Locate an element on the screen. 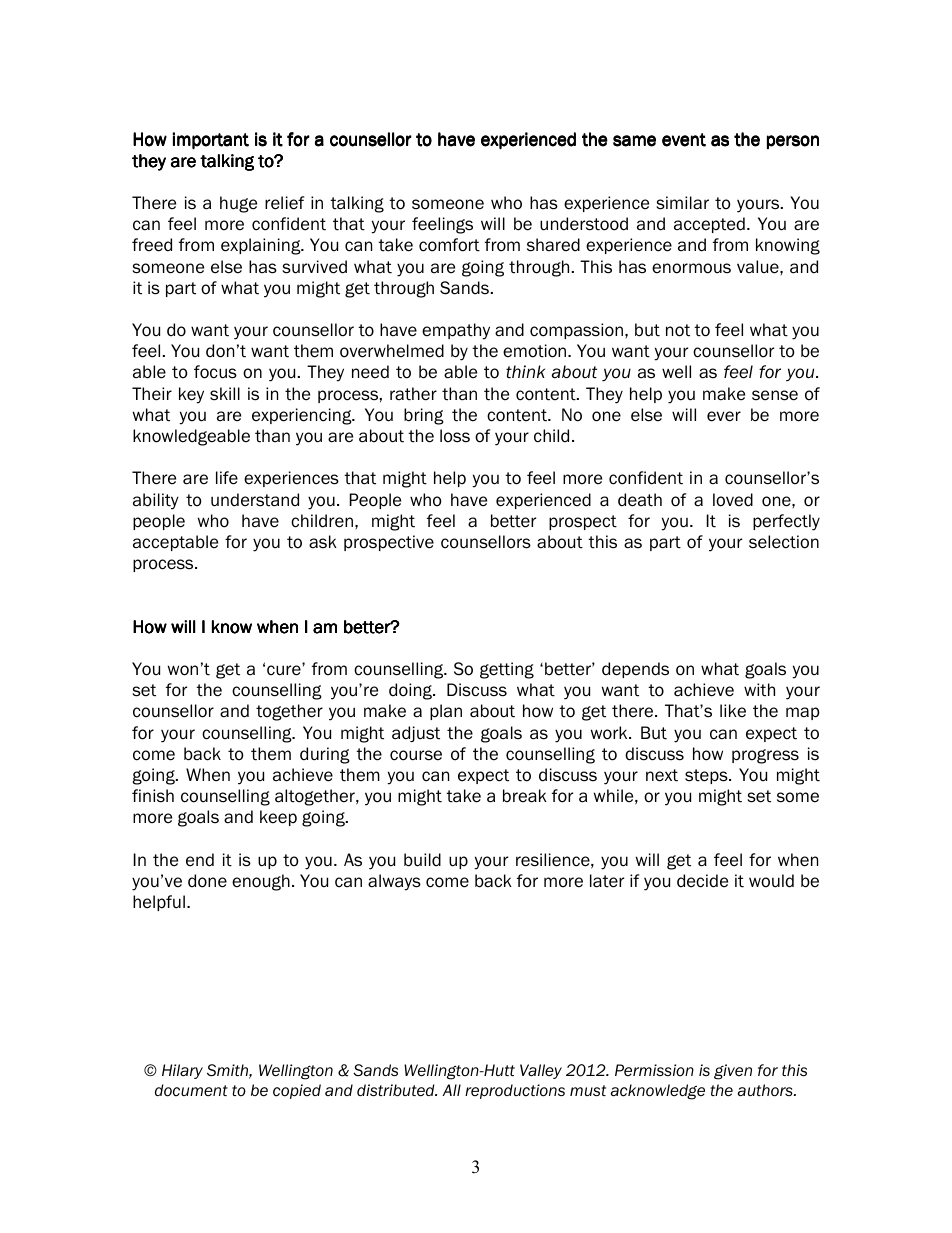 This screenshot has width=952, height=1233. accepted is located at coordinates (709, 225).
